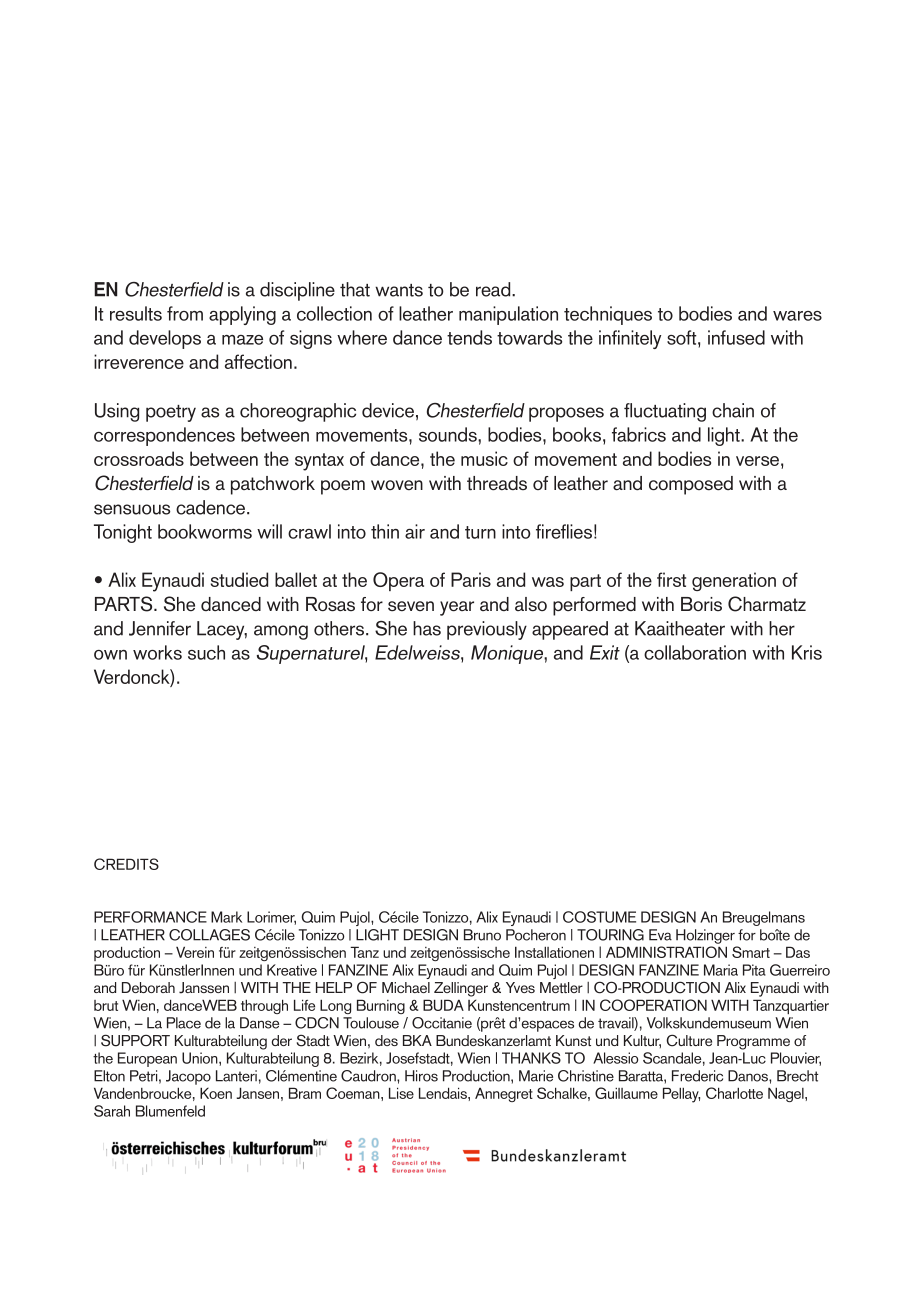 This image has height=1311, width=924. Describe the element at coordinates (536, 1076) in the image. I see `Marie` at that location.
